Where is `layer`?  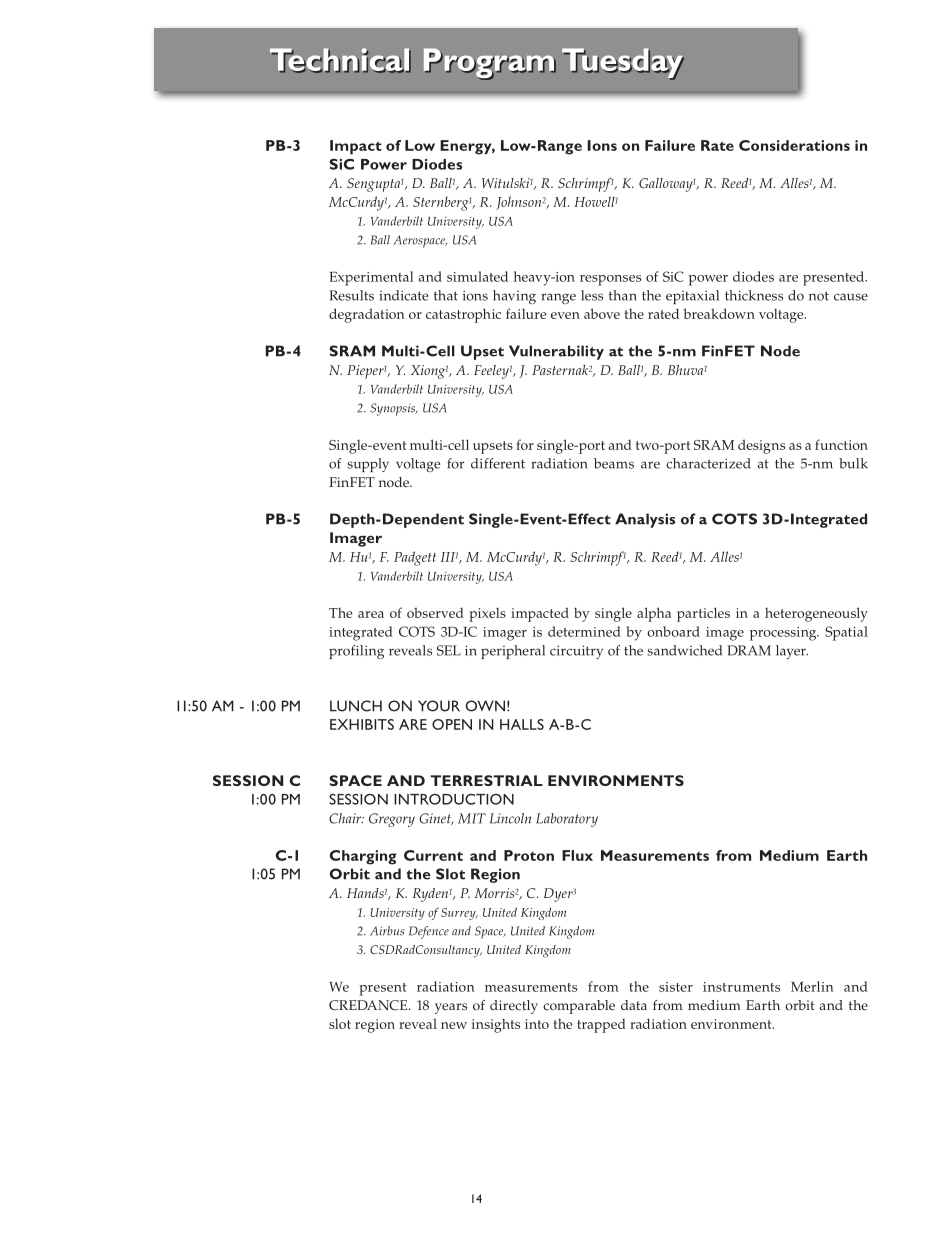 layer is located at coordinates (792, 652).
